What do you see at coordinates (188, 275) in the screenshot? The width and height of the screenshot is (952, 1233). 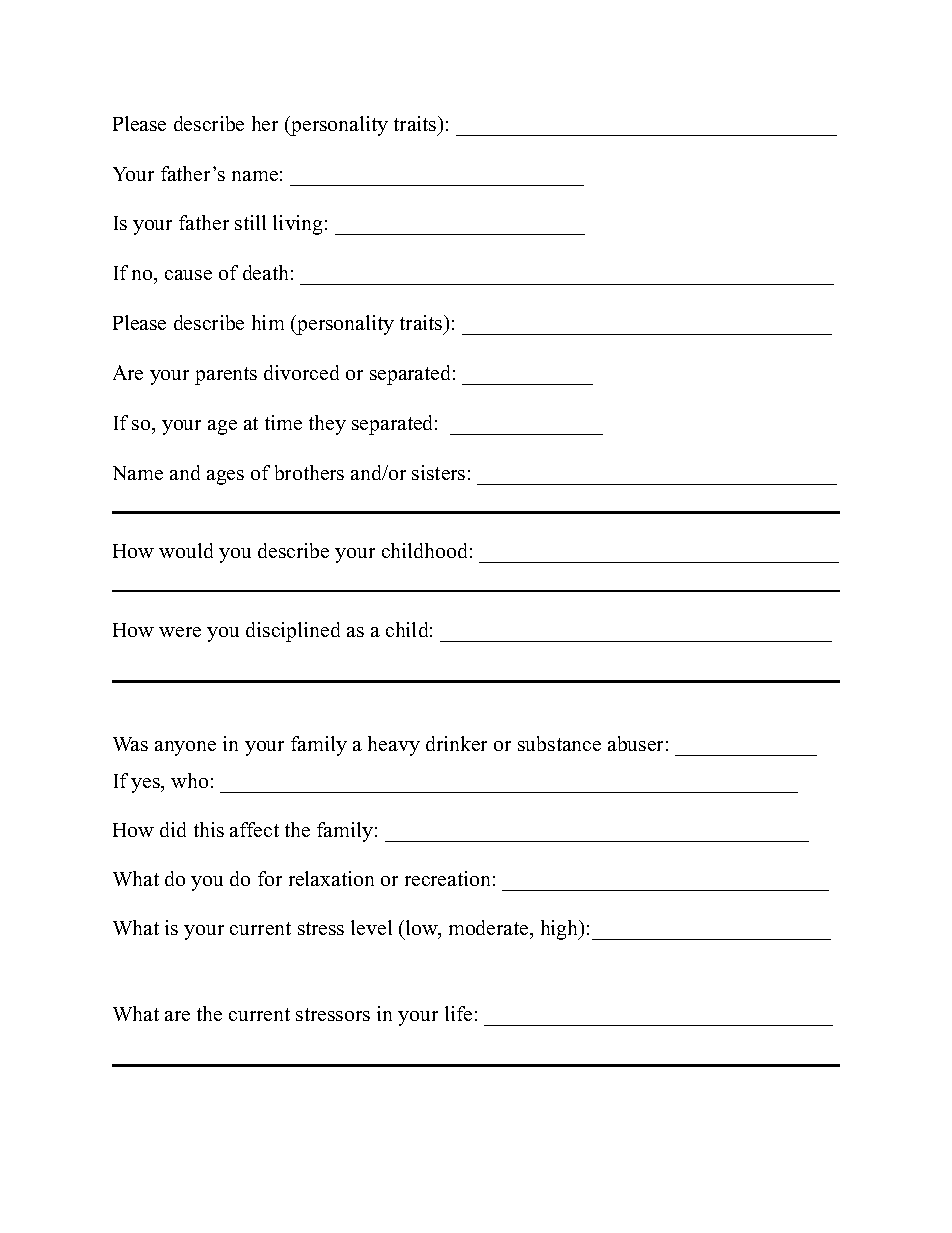 I see `cause` at bounding box center [188, 275].
